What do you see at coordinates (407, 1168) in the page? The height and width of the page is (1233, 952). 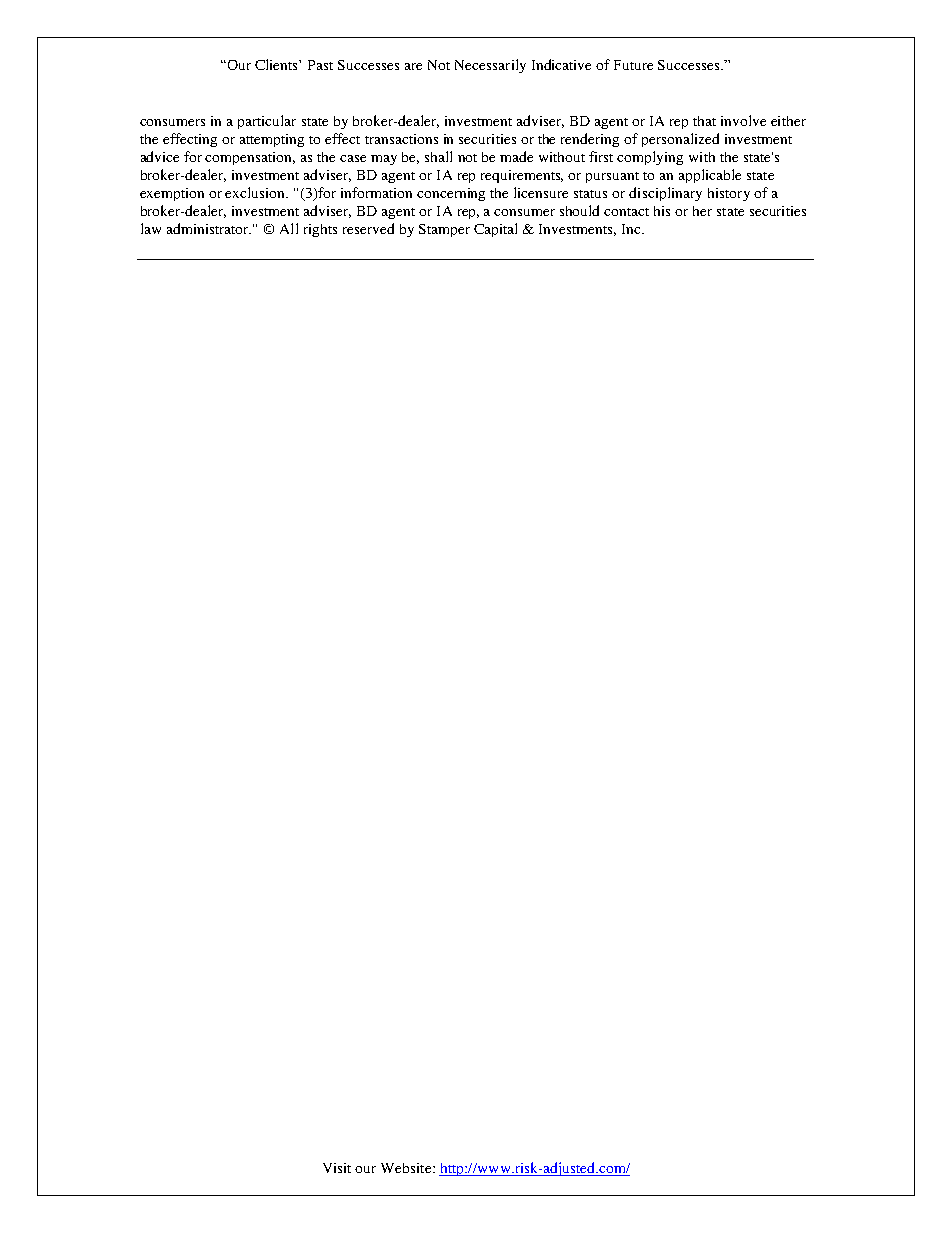 I see `Website` at bounding box center [407, 1168].
